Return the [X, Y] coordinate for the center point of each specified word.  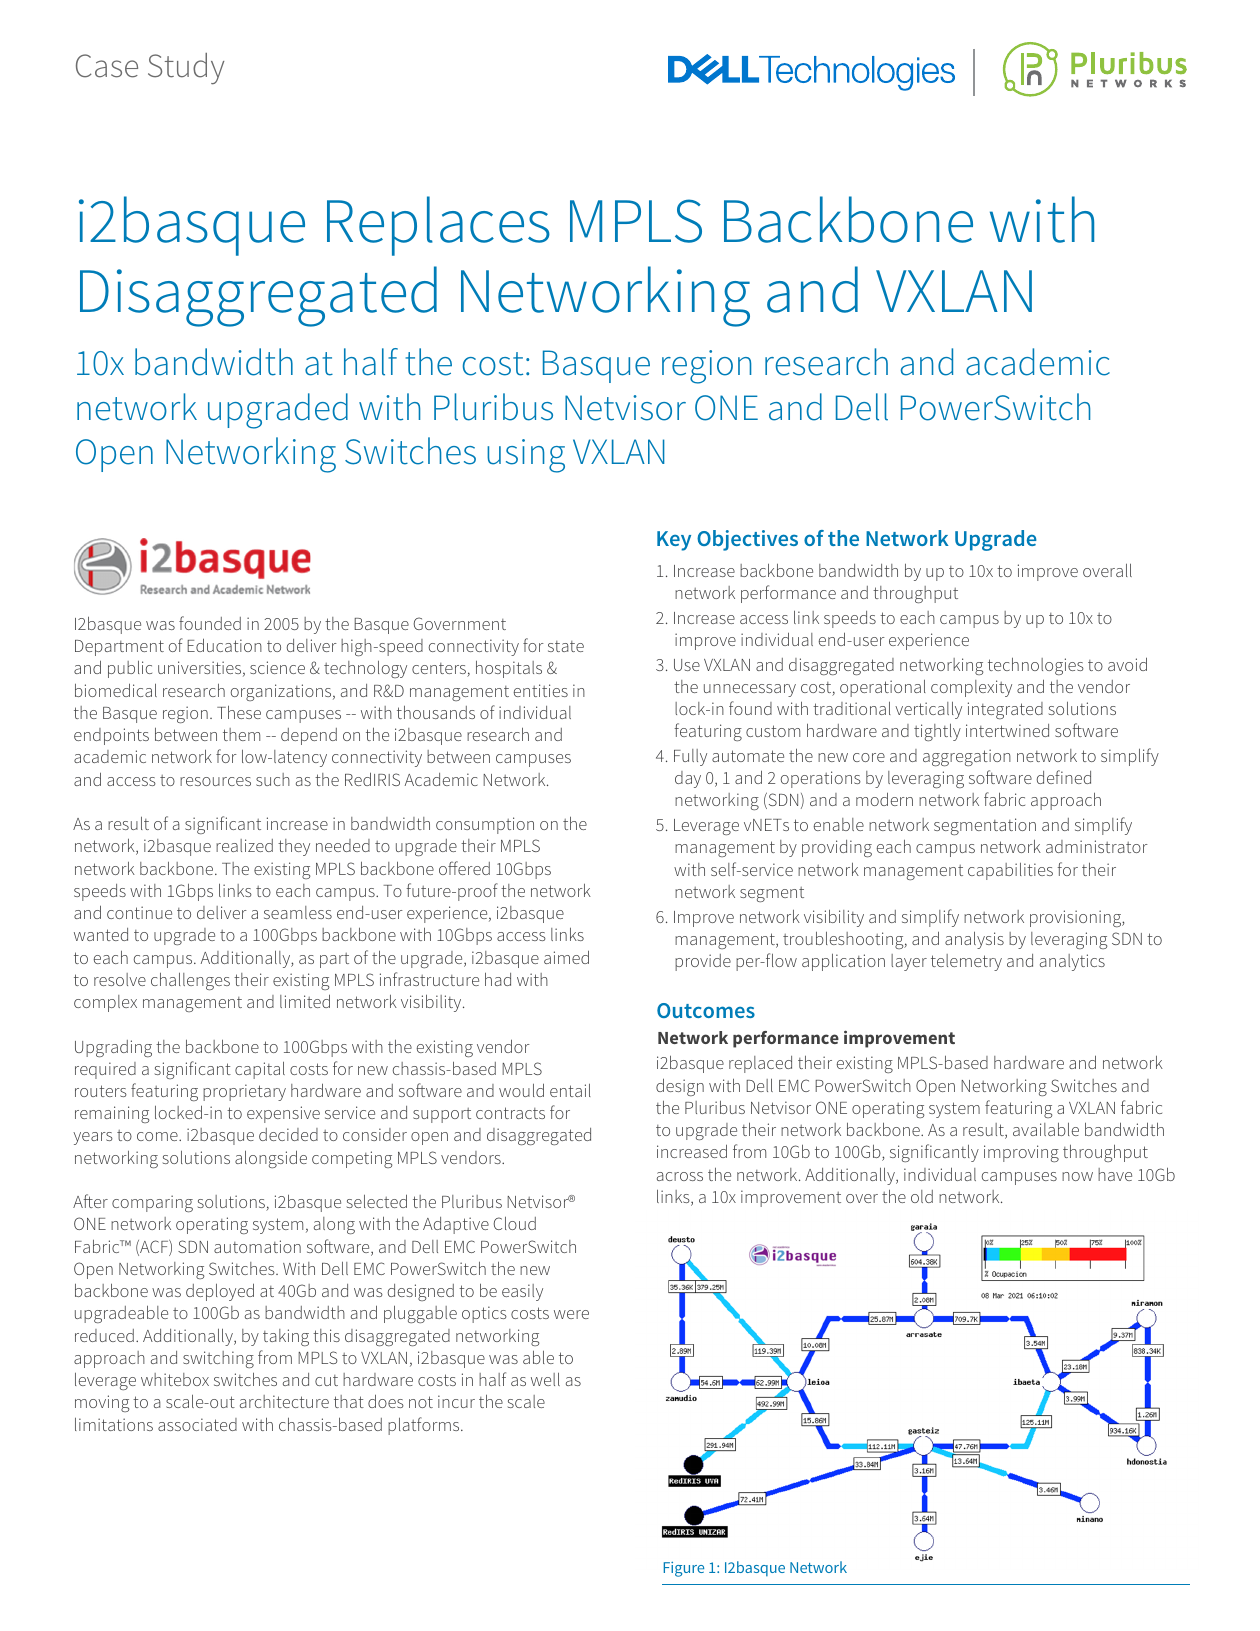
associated [197, 1424]
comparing [152, 1203]
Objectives [747, 540]
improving [1021, 1153]
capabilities [1010, 871]
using [526, 456]
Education [224, 645]
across [680, 1176]
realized [244, 845]
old [922, 1196]
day [688, 779]
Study [186, 69]
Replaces [438, 226]
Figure [683, 1569]
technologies [1036, 666]
